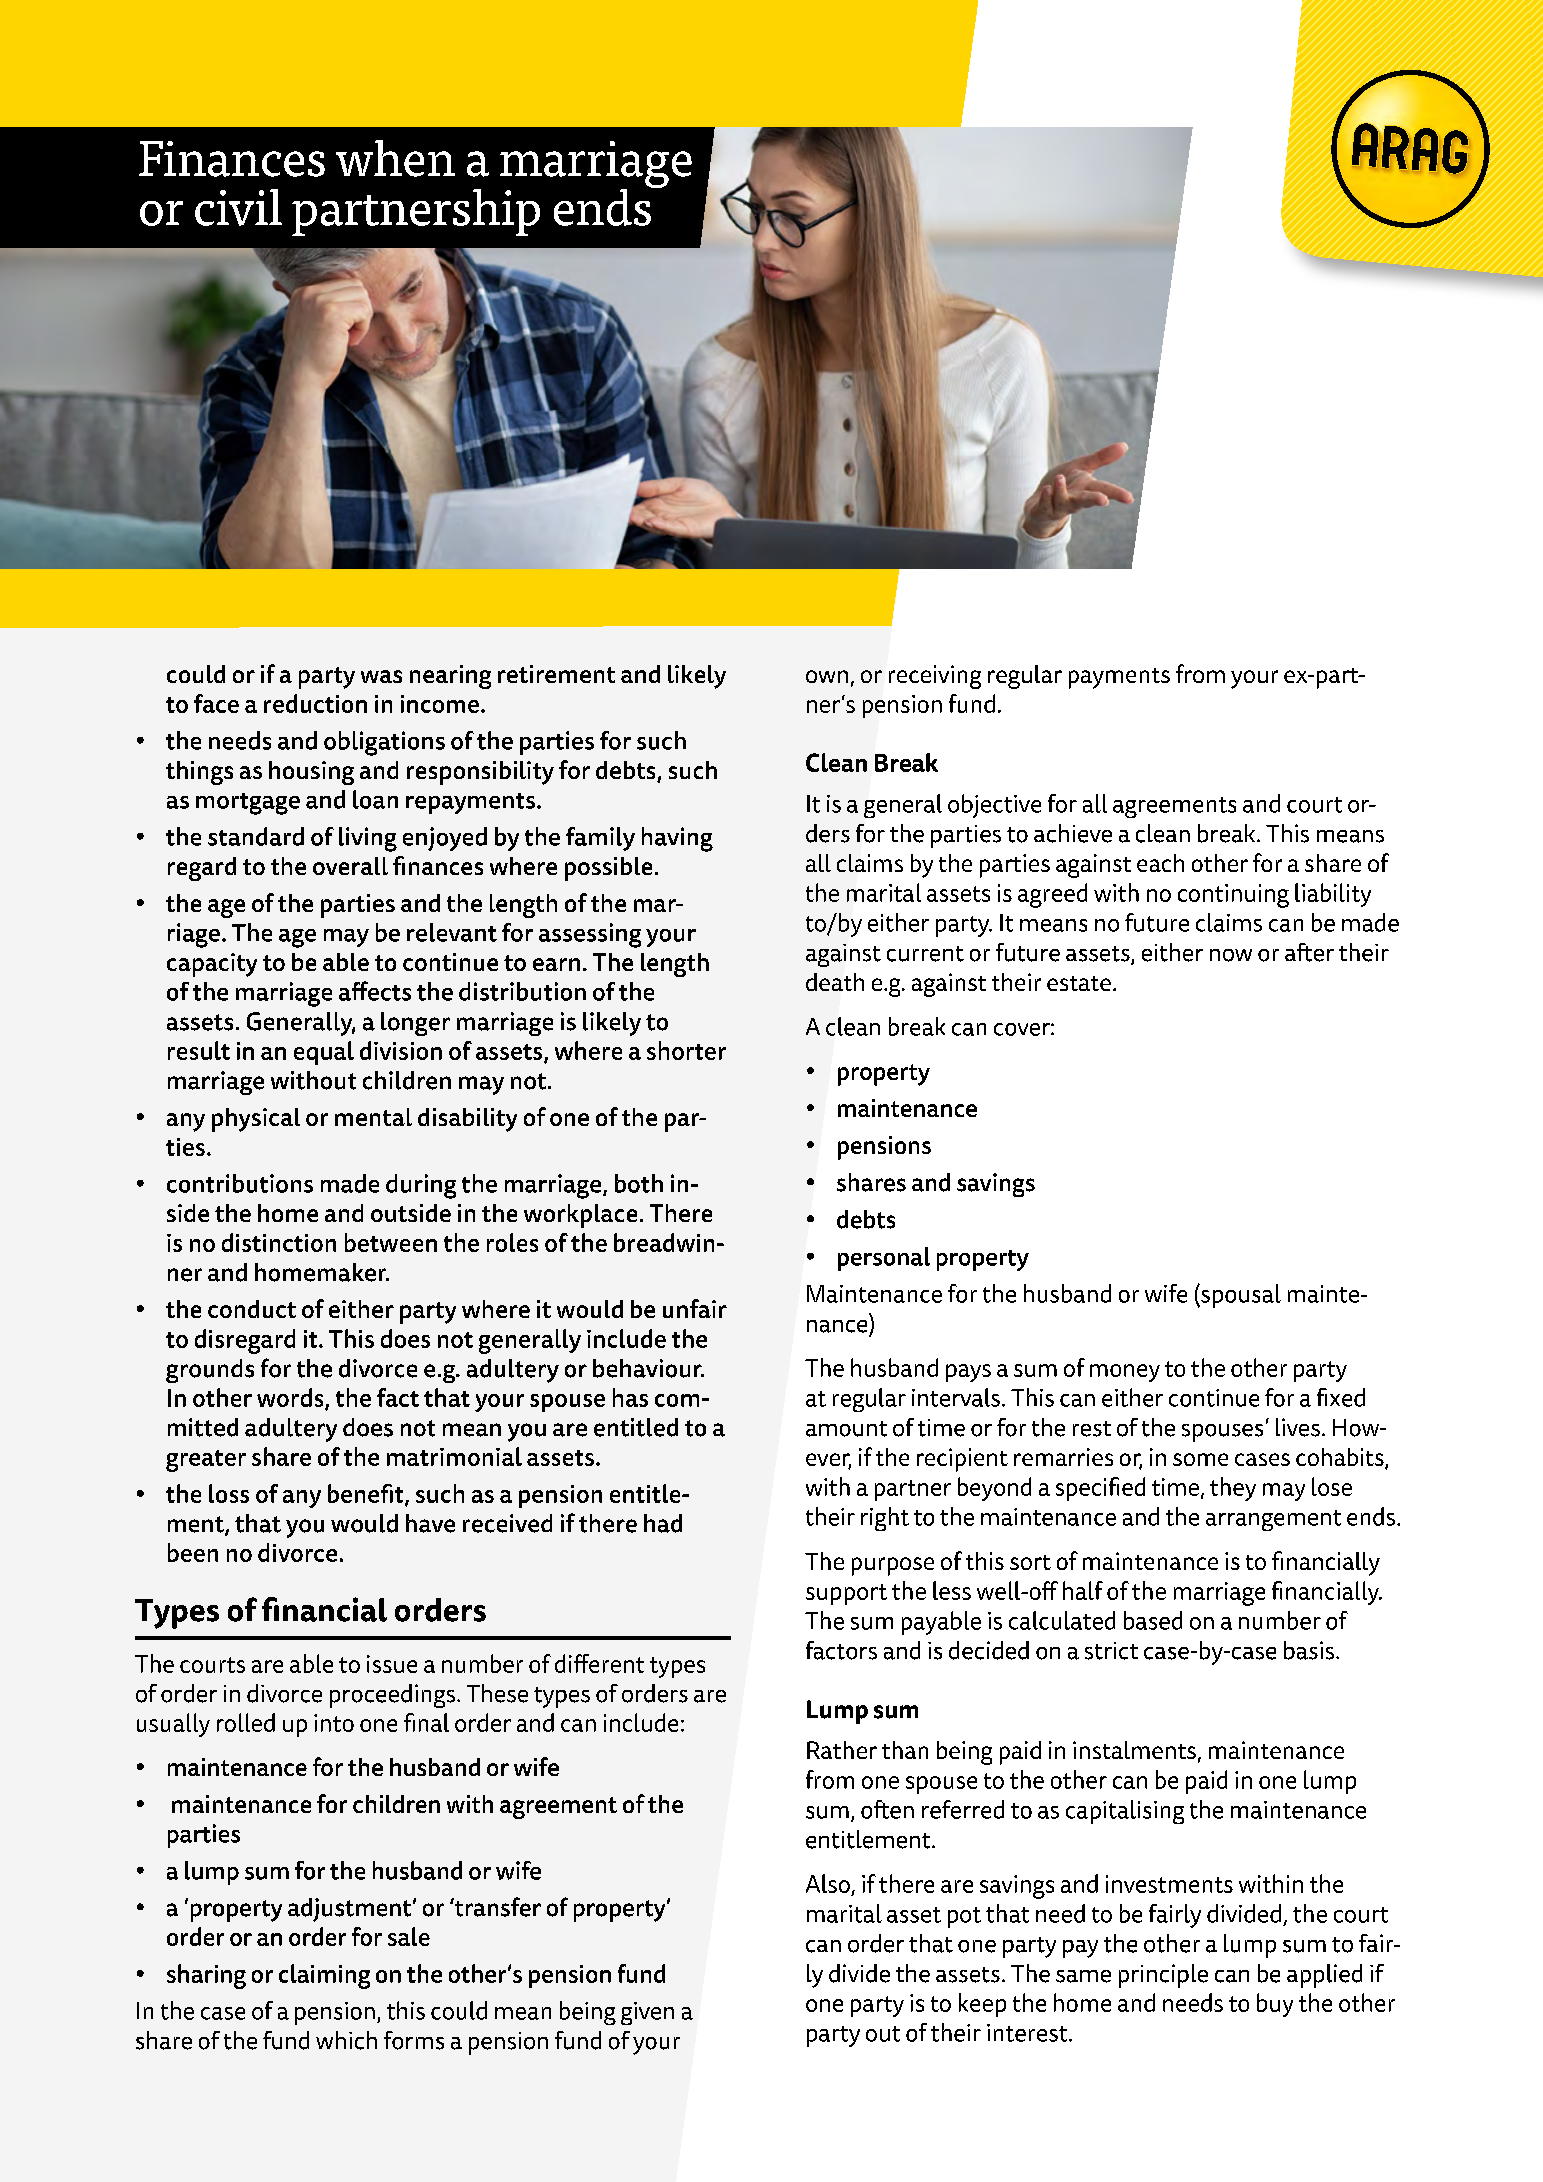 The image size is (1543, 2182). Describe the element at coordinates (1160, 863) in the screenshot. I see `each` at that location.
